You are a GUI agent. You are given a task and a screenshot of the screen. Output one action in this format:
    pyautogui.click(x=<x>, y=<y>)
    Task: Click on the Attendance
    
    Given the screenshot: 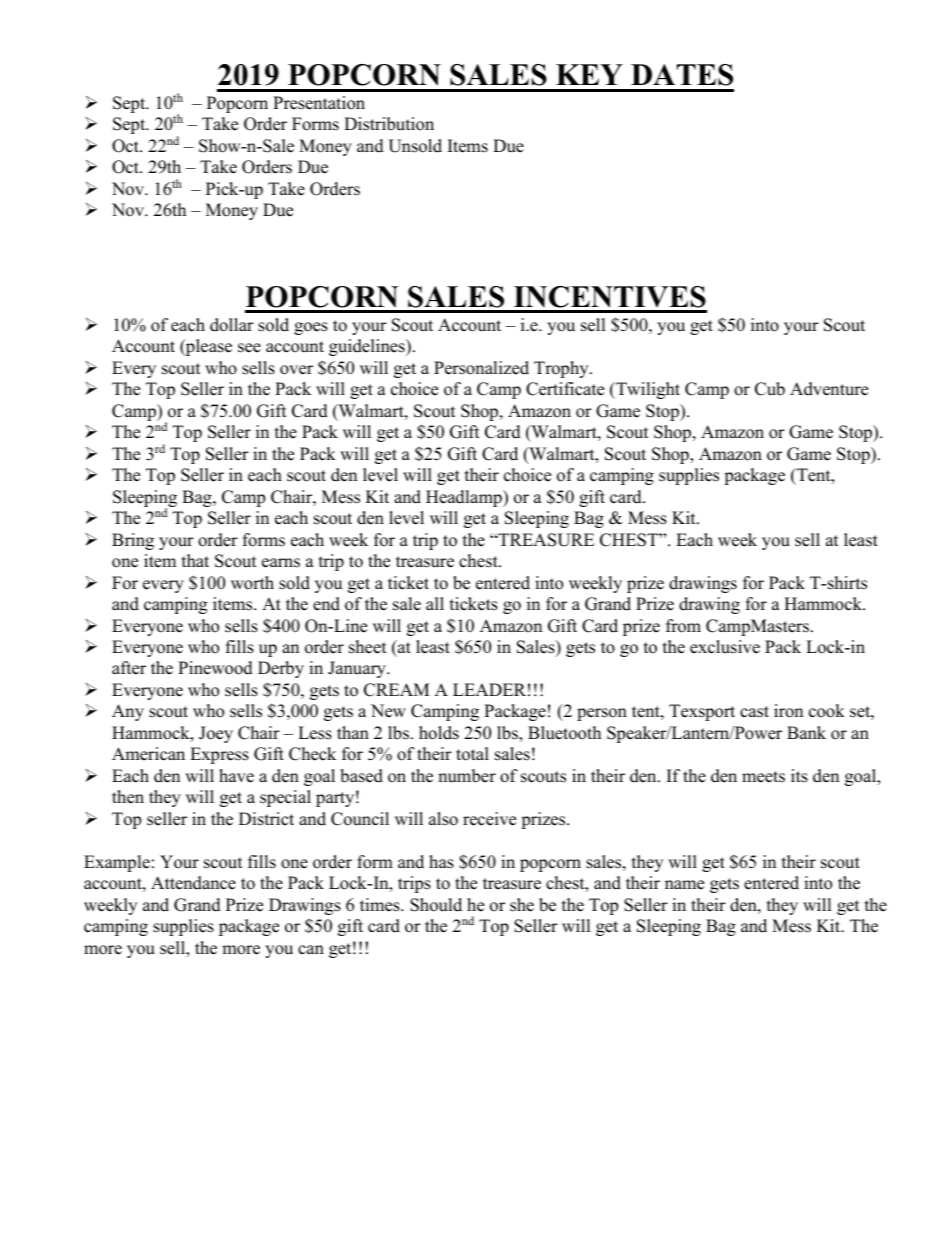 What is the action you would take?
    pyautogui.click(x=193, y=883)
